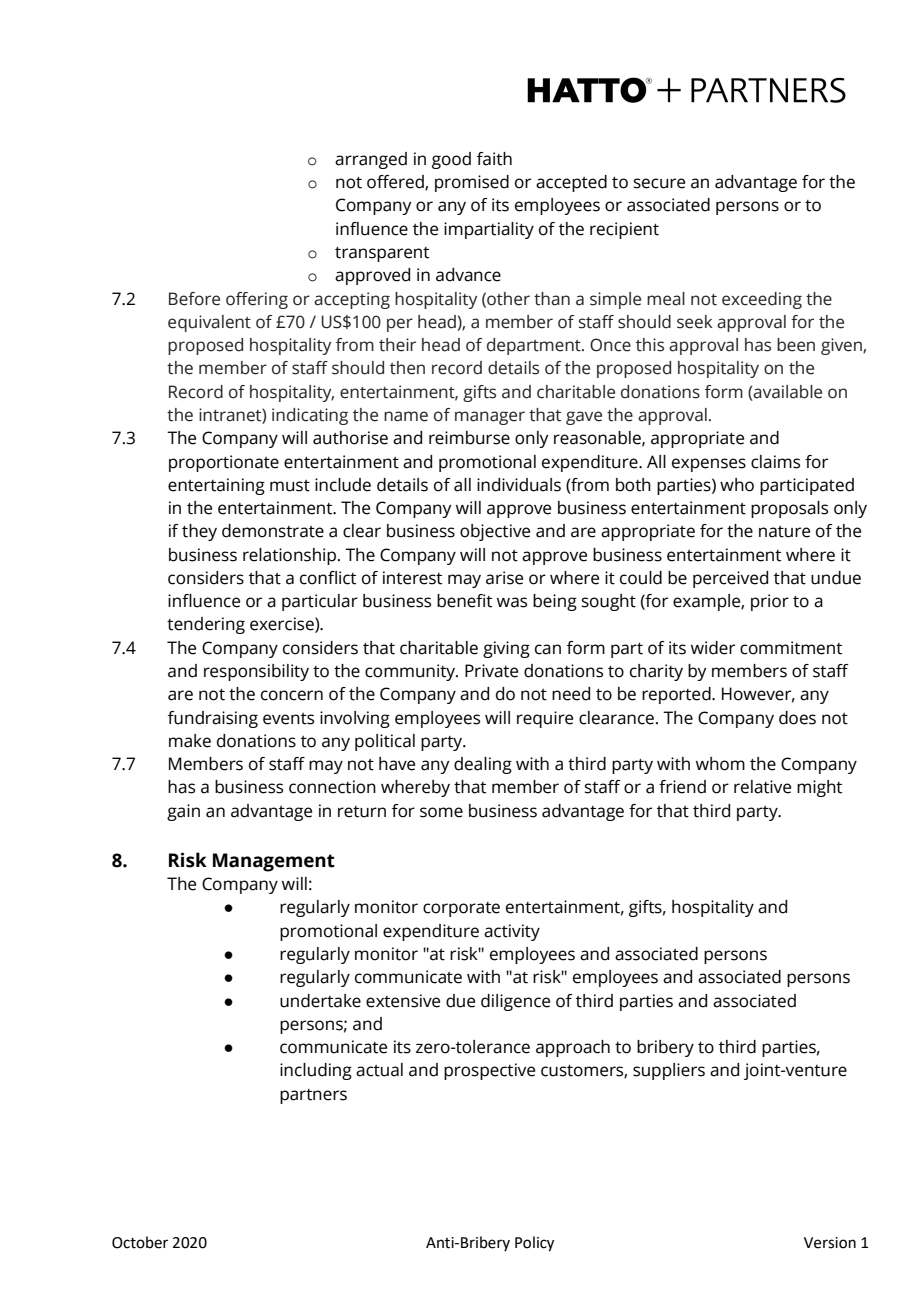 Image resolution: width=924 pixels, height=1308 pixels. I want to click on fundraising, so click(213, 719).
